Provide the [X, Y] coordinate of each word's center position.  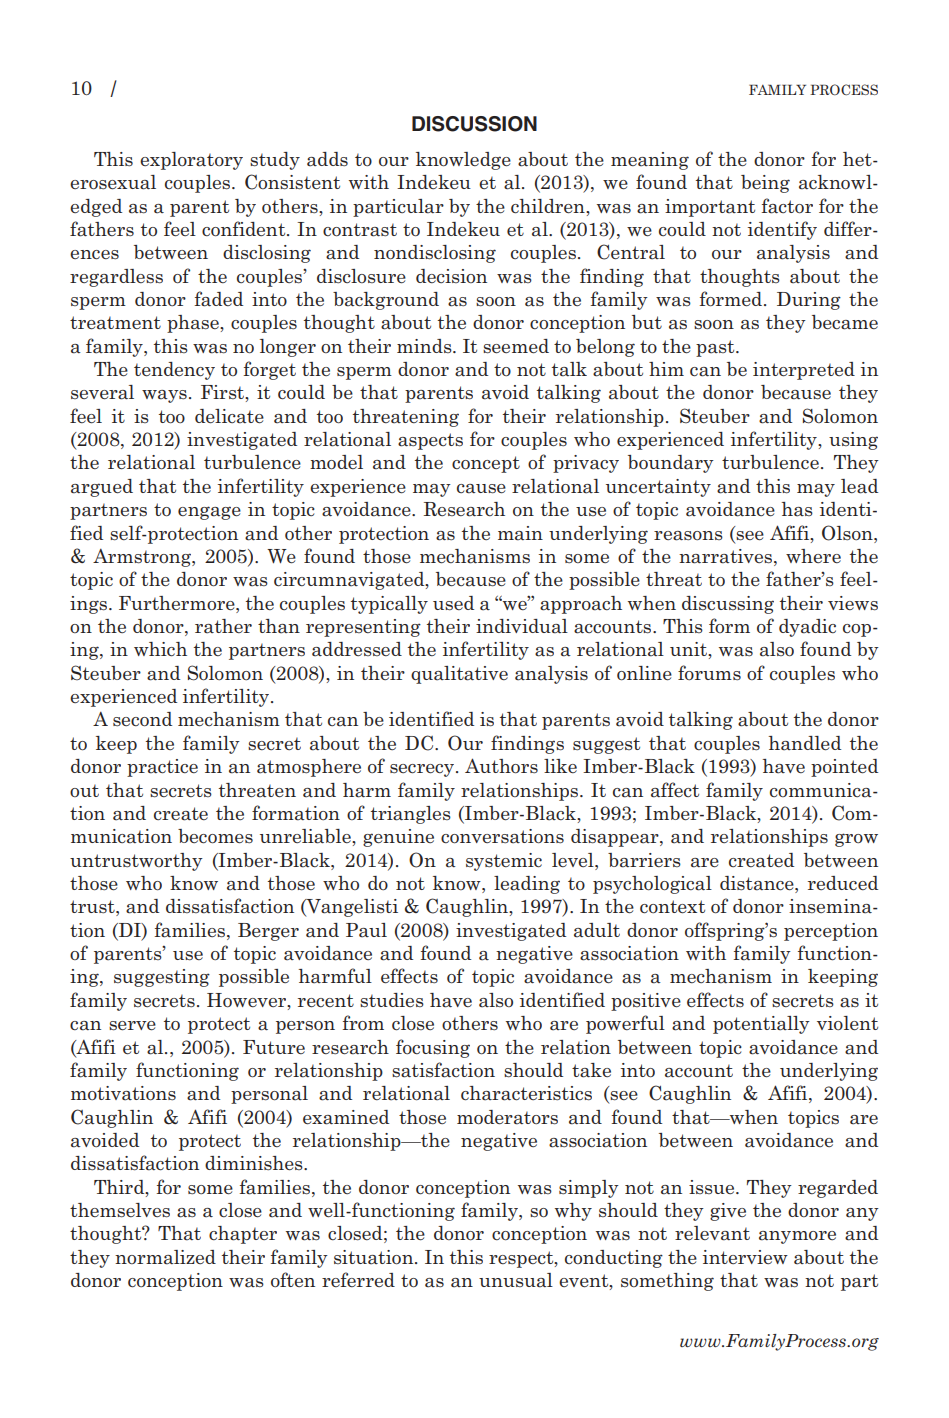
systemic [504, 862]
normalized [165, 1257]
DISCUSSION [474, 124]
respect [522, 1259]
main [520, 533]
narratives [727, 557]
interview [745, 1257]
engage [209, 513]
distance [758, 884]
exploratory [191, 161]
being [765, 184]
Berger [268, 932]
